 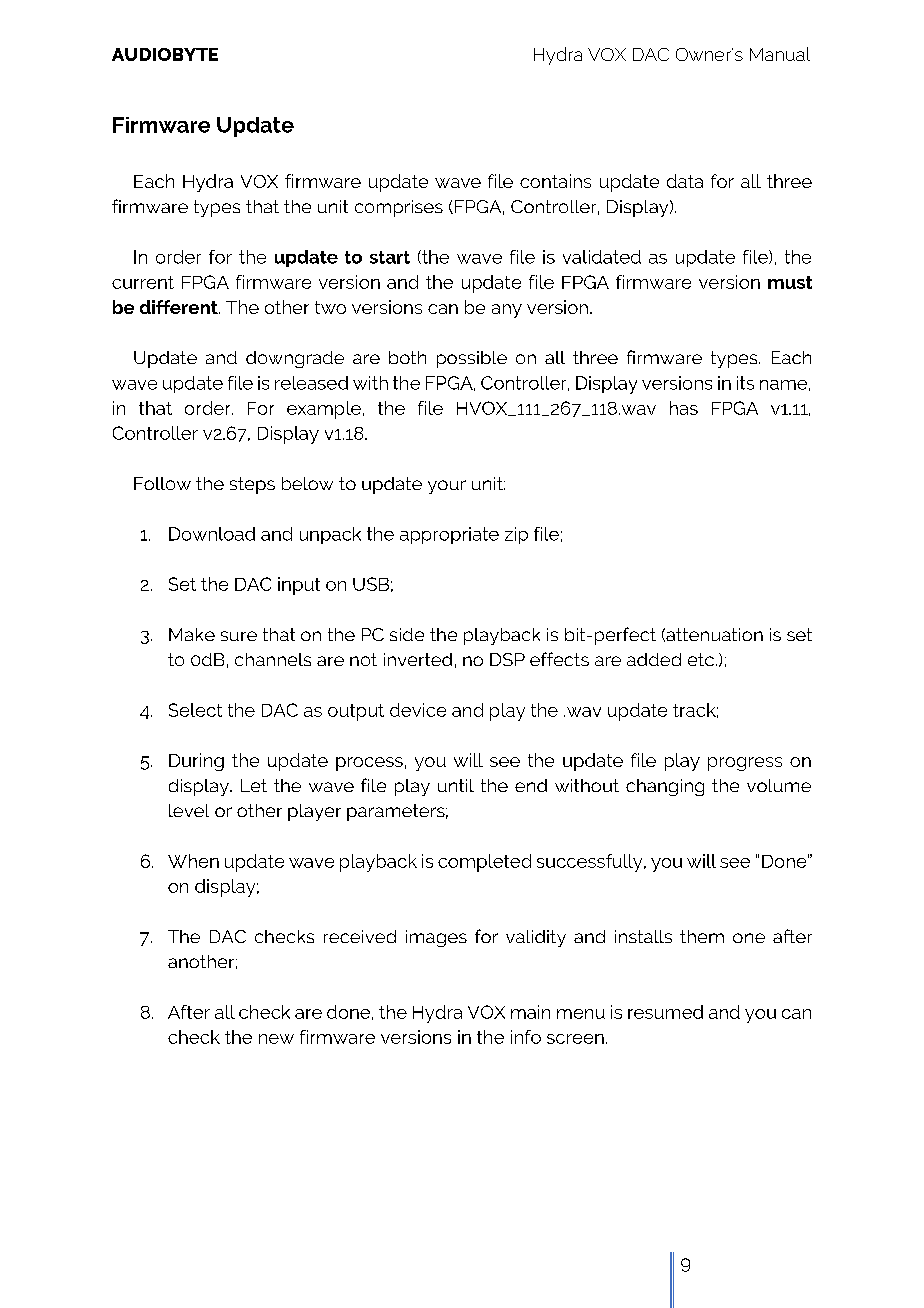 What do you see at coordinates (449, 535) in the screenshot?
I see `appropriate` at bounding box center [449, 535].
